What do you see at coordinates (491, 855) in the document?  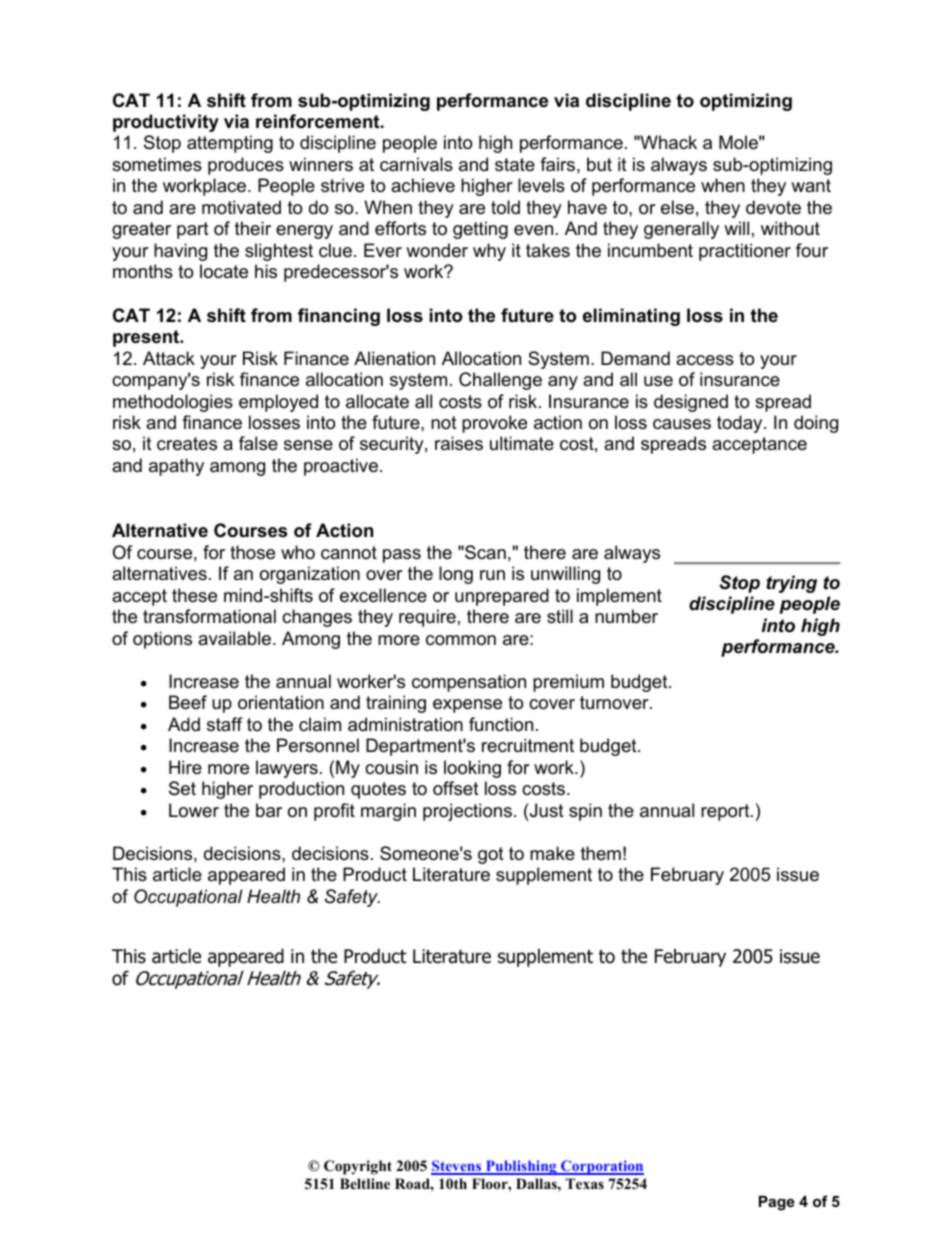 I see `got` at bounding box center [491, 855].
